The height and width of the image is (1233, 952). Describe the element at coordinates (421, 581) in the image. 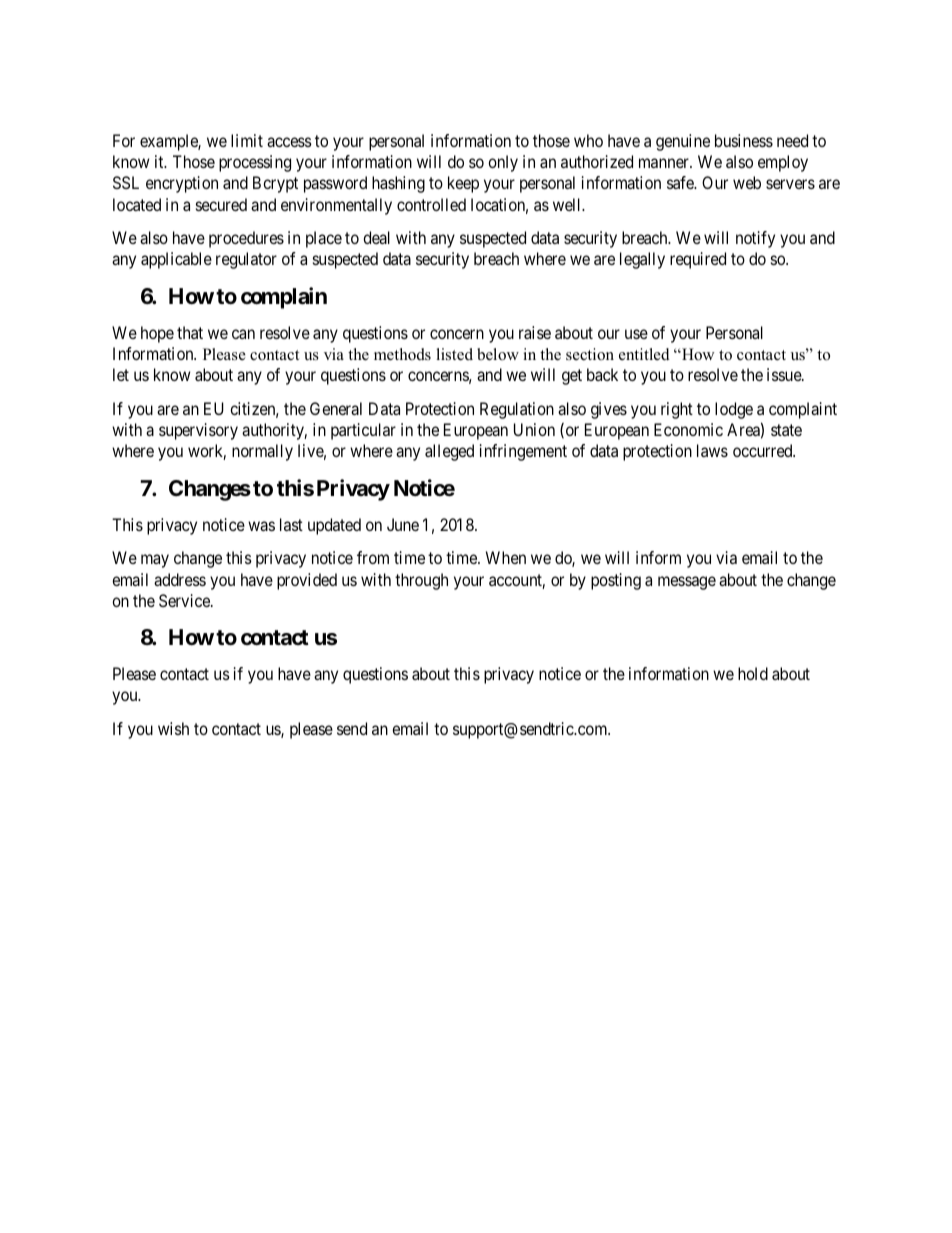

I see `through` at that location.
